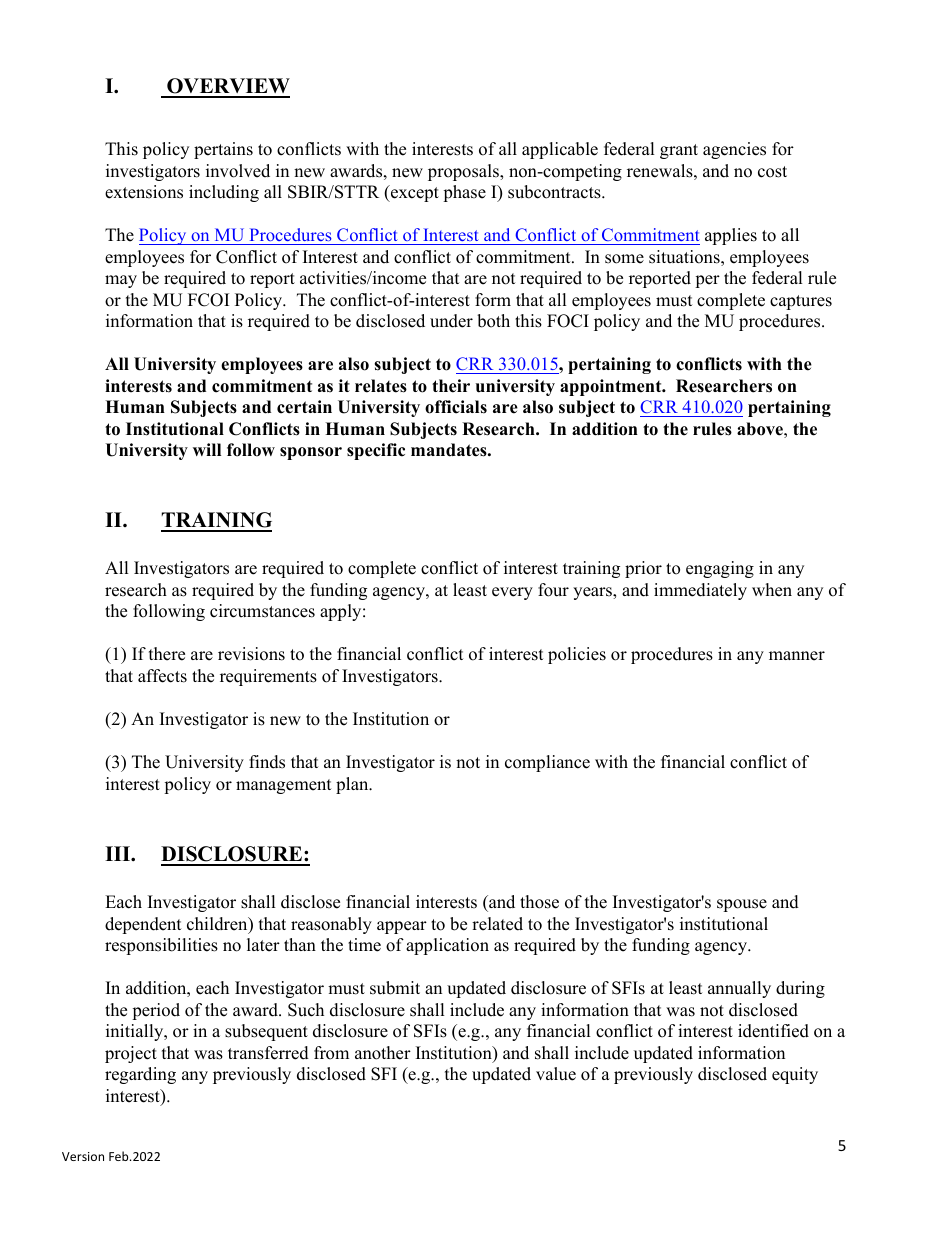 The width and height of the image is (952, 1233). I want to click on there, so click(167, 654).
